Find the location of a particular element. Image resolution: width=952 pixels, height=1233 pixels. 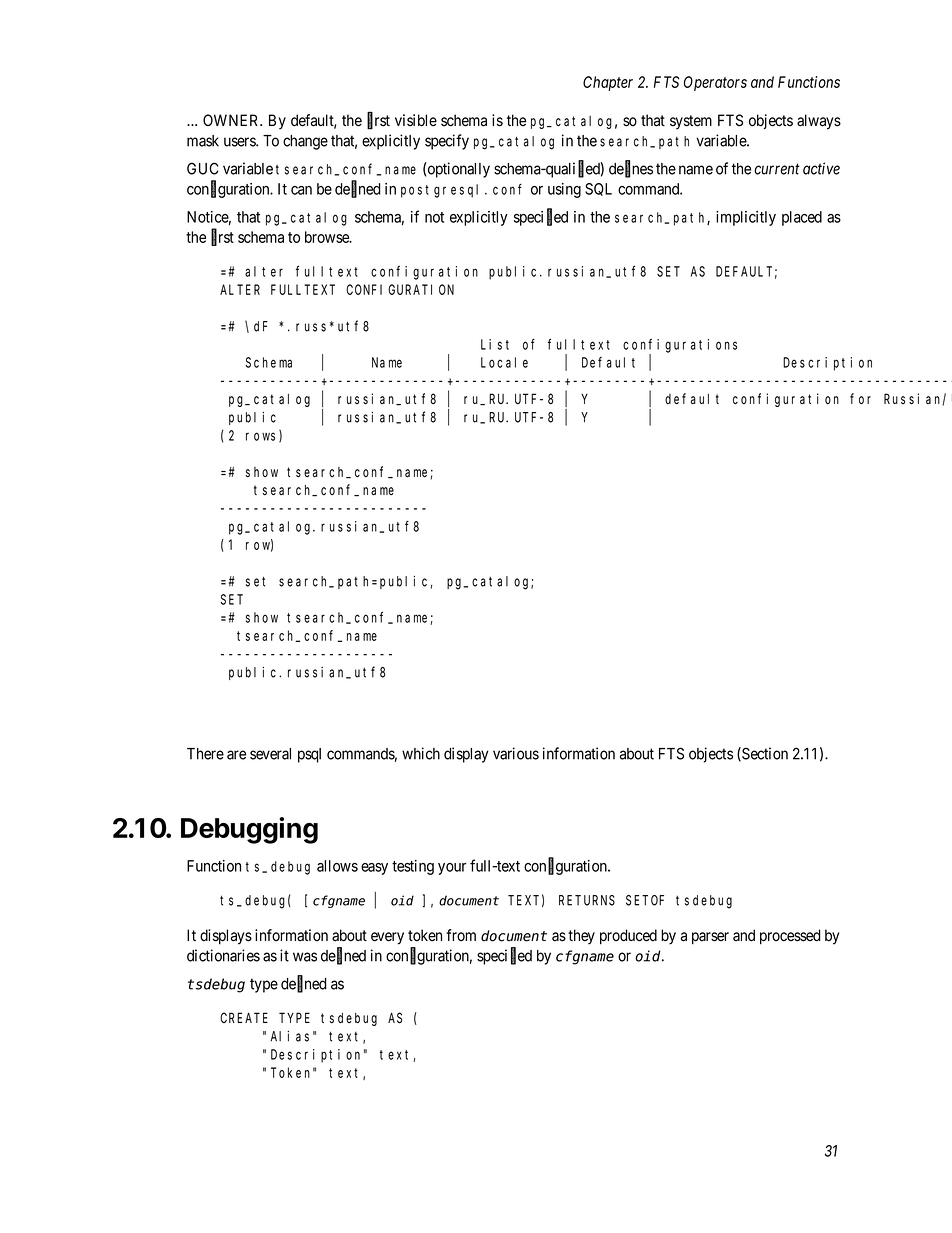

processed is located at coordinates (790, 936).
